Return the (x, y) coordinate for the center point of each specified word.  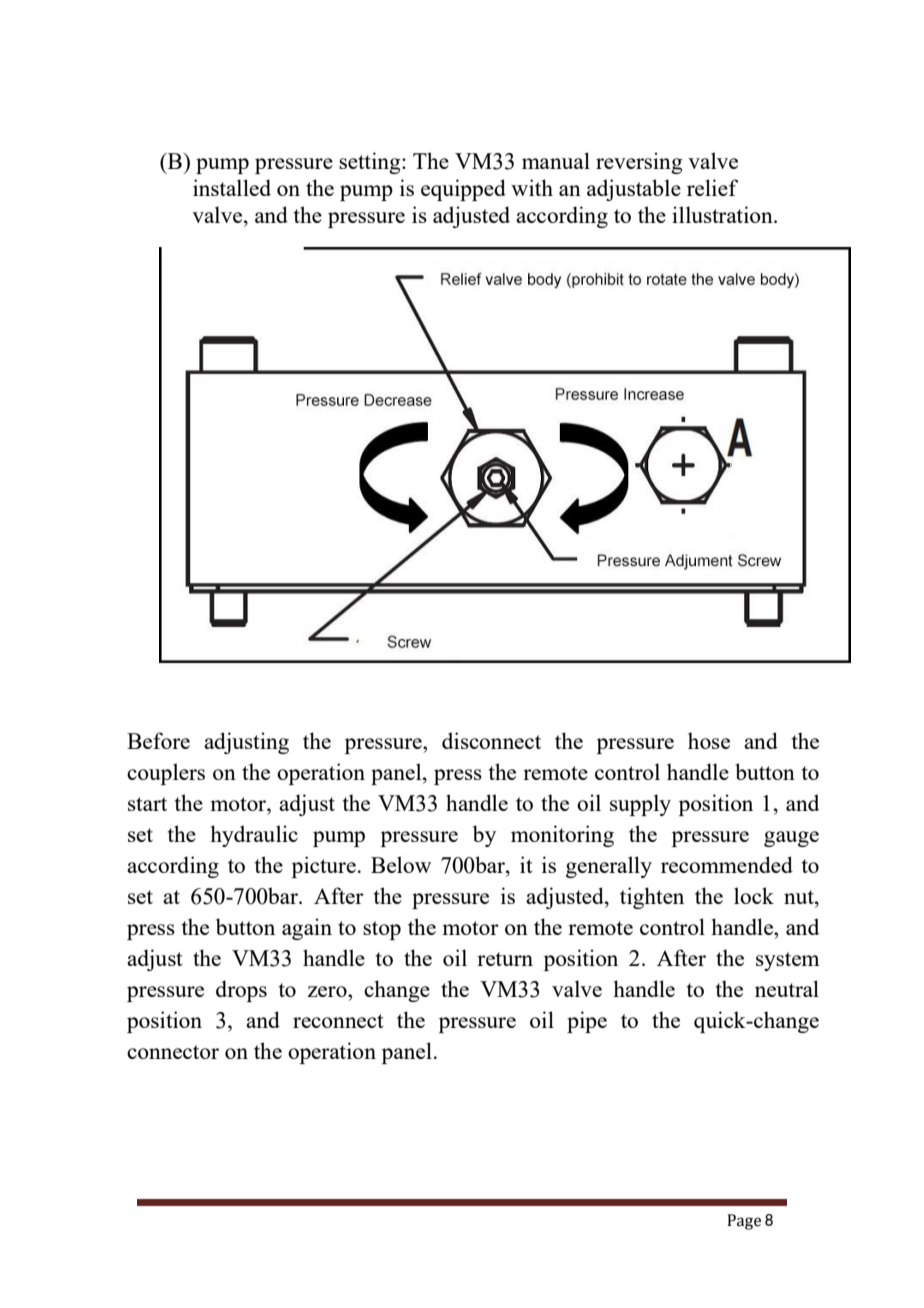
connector (173, 1052)
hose (709, 740)
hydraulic (254, 836)
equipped (463, 190)
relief (712, 187)
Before (158, 740)
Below (401, 864)
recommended (727, 864)
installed (232, 187)
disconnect (491, 740)
